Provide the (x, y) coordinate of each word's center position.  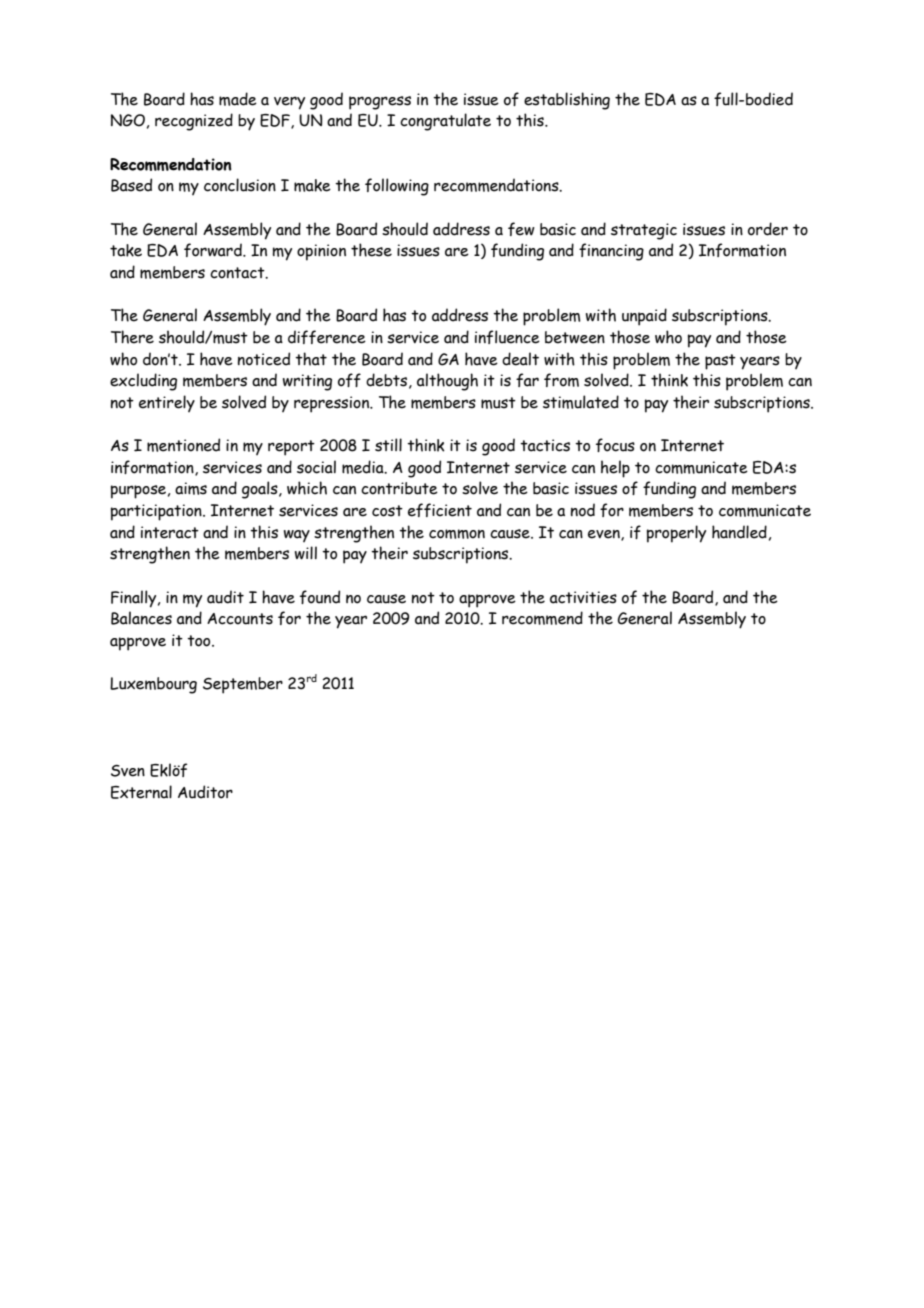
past (720, 362)
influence (507, 337)
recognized (194, 122)
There (132, 337)
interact (170, 532)
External (141, 792)
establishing (567, 101)
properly (676, 534)
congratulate (445, 122)
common (457, 534)
